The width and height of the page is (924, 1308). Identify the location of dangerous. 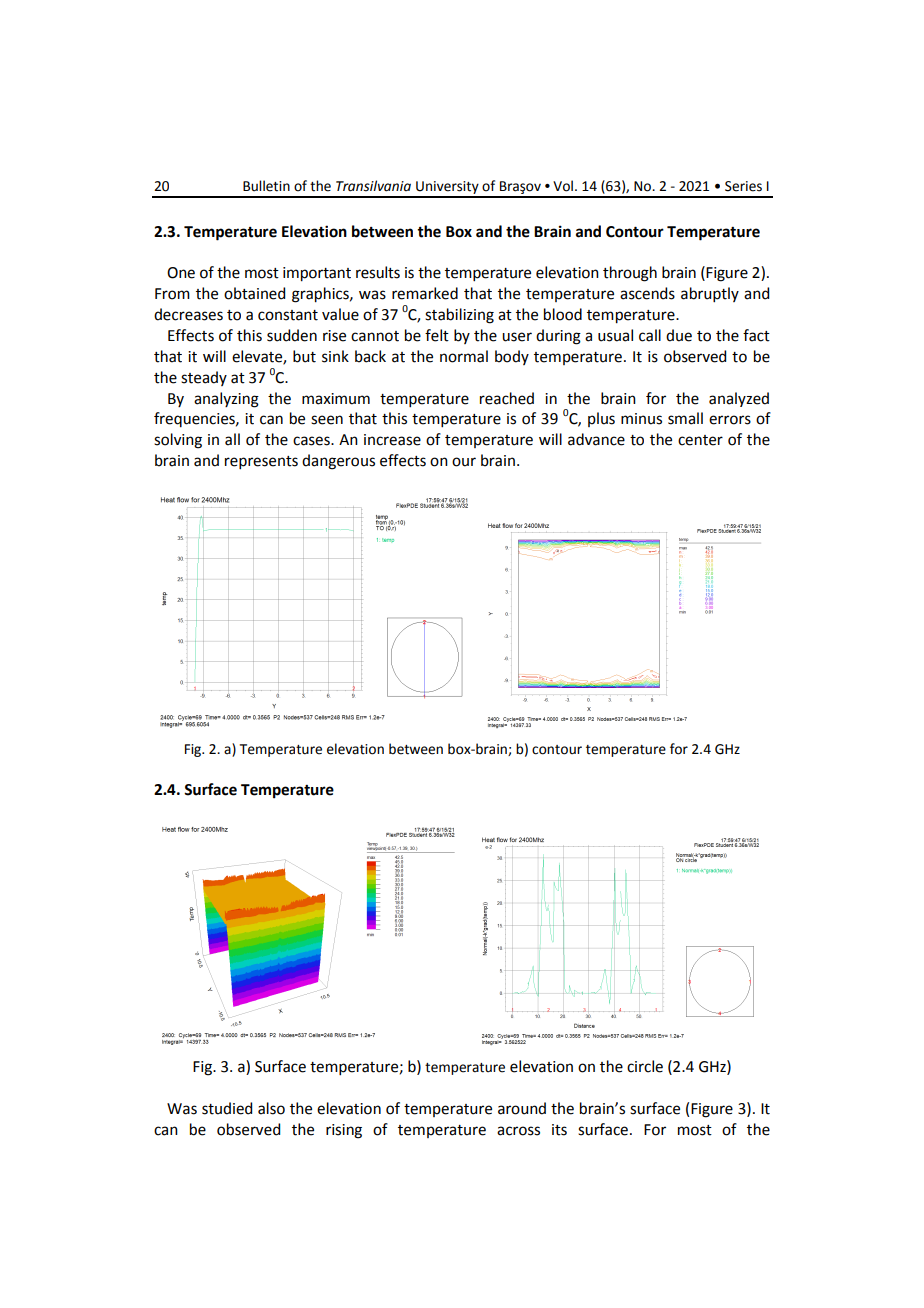
(338, 462).
